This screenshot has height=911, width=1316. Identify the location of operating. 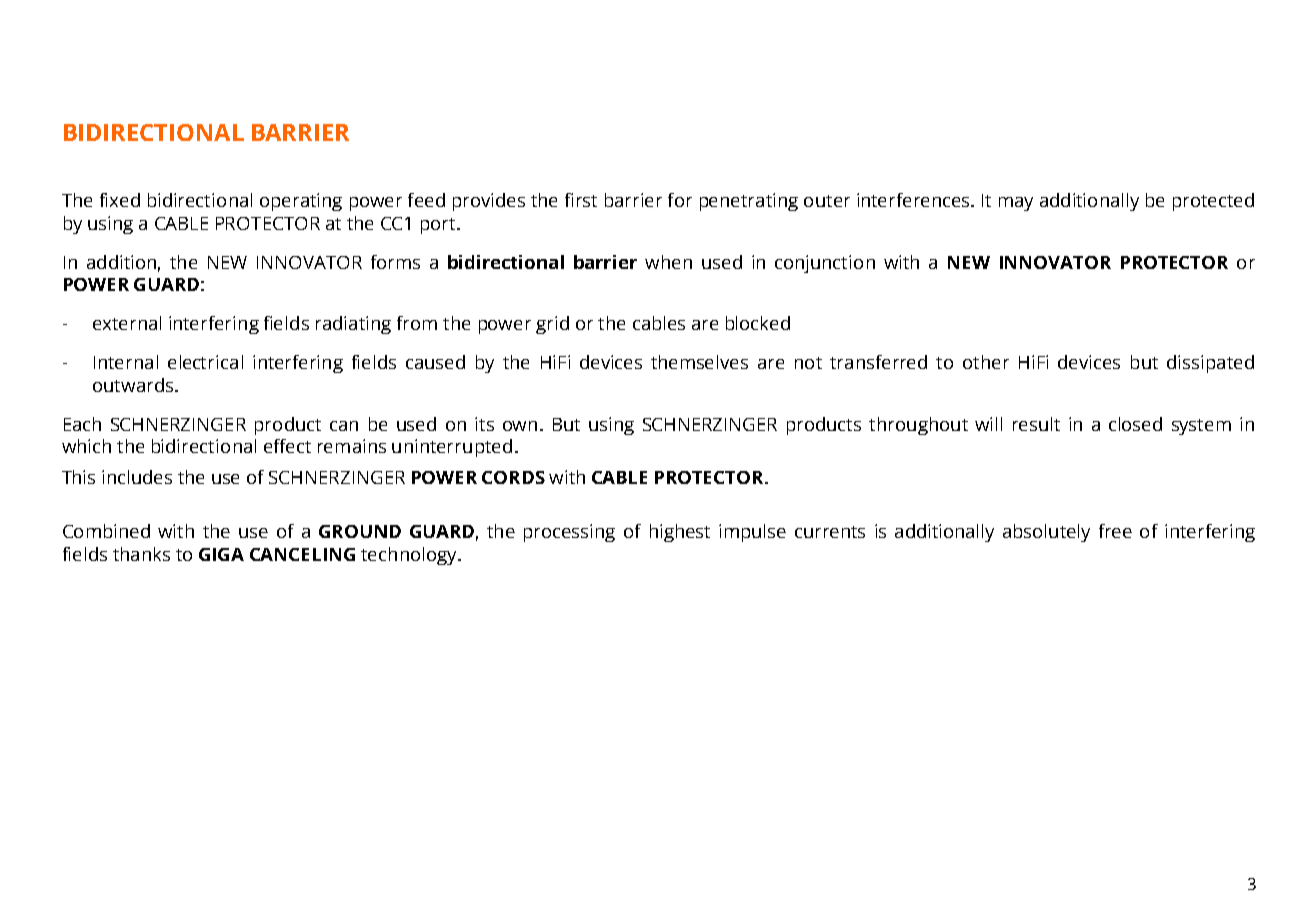
(301, 202).
